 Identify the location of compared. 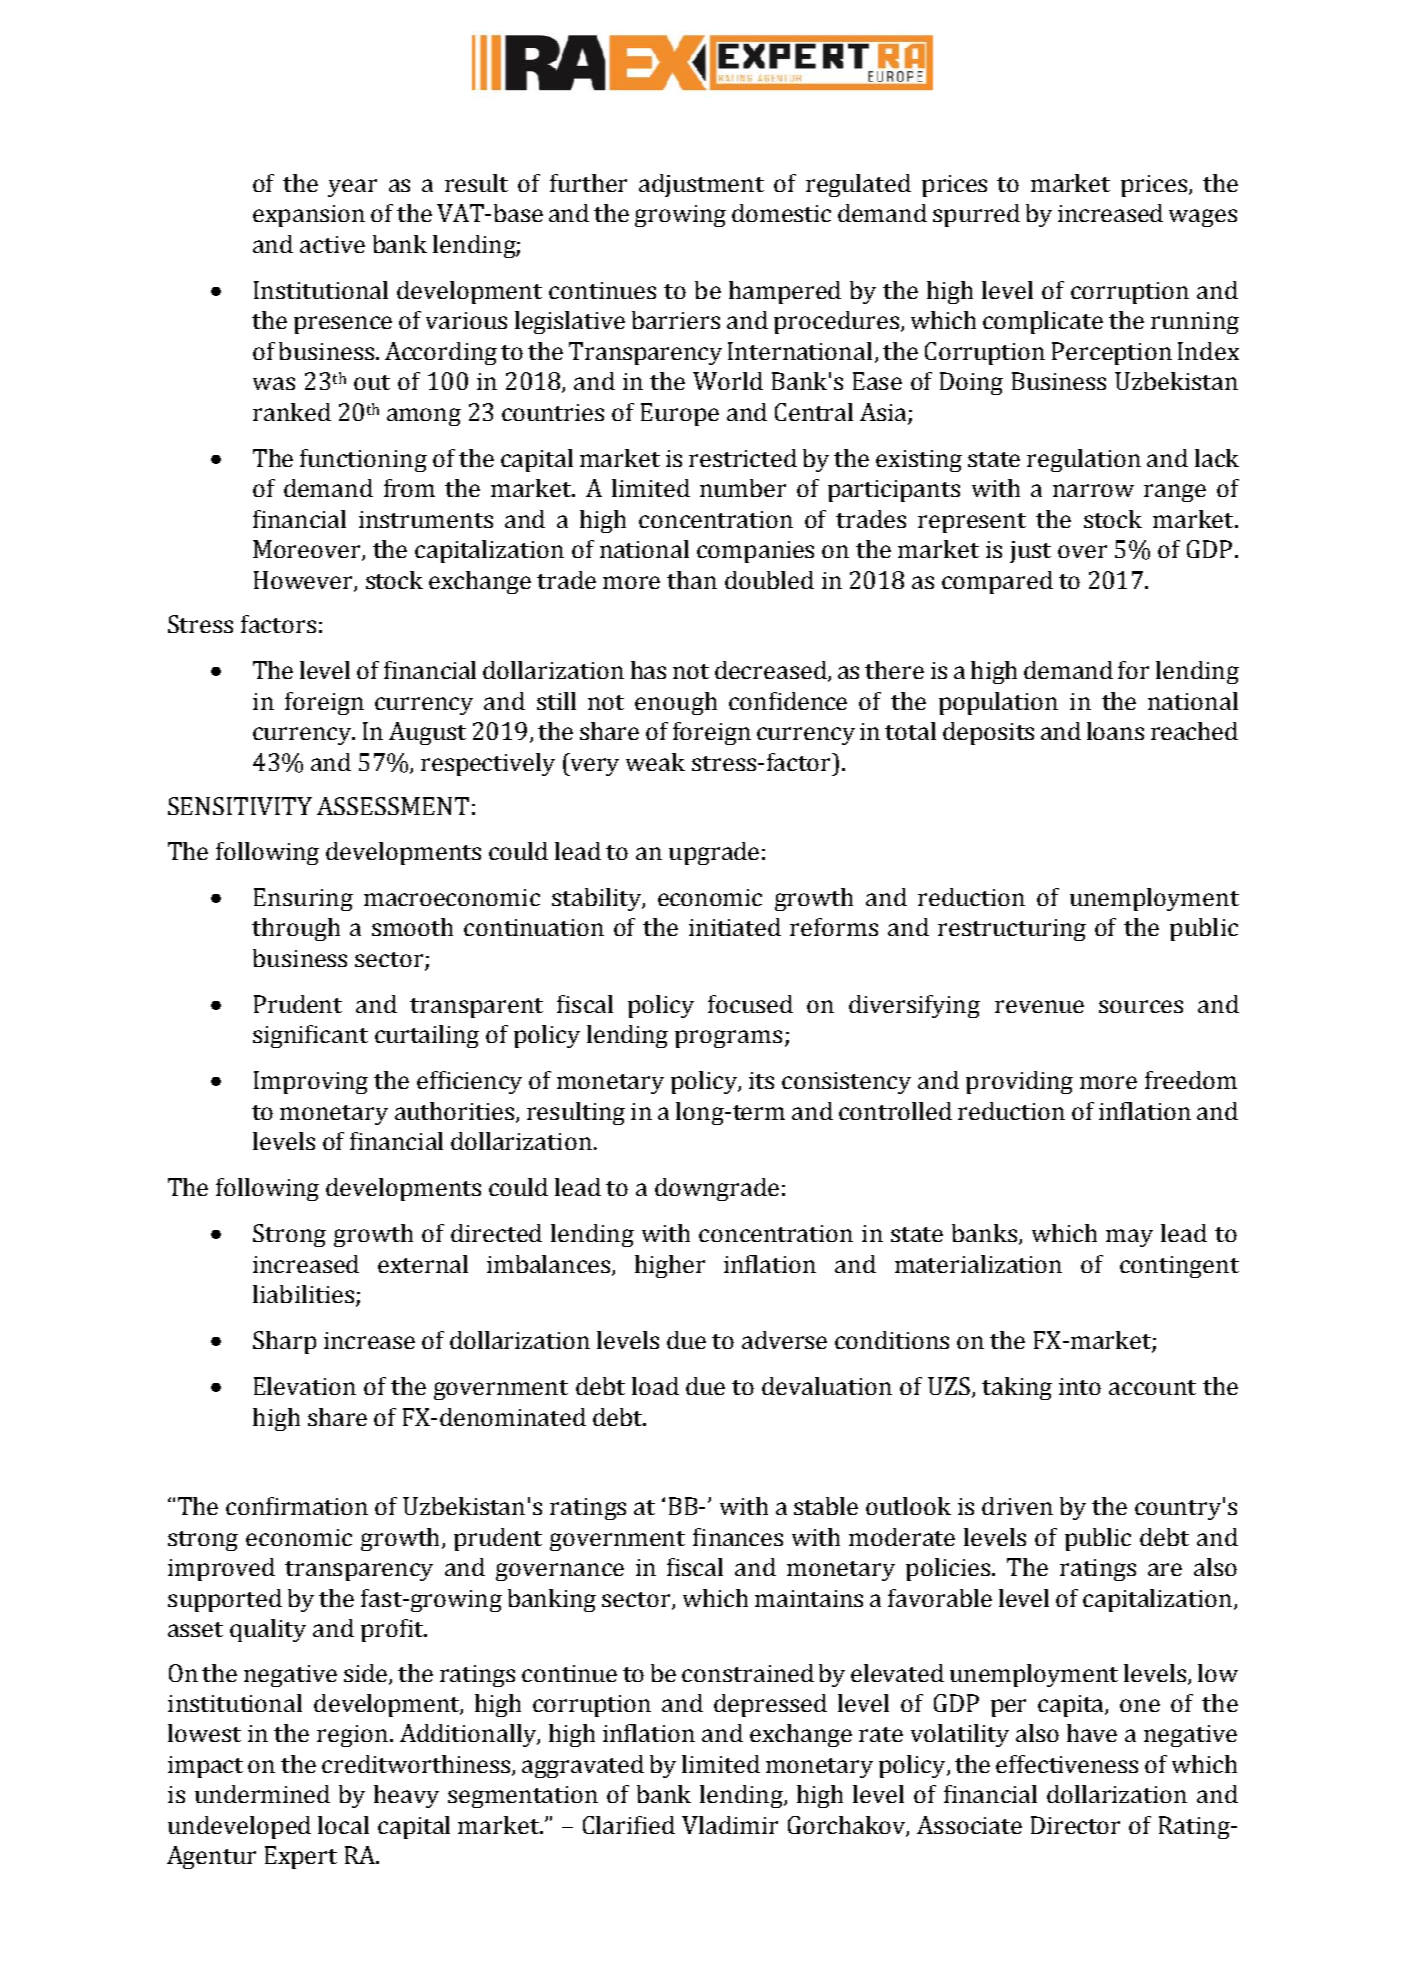
(997, 582).
